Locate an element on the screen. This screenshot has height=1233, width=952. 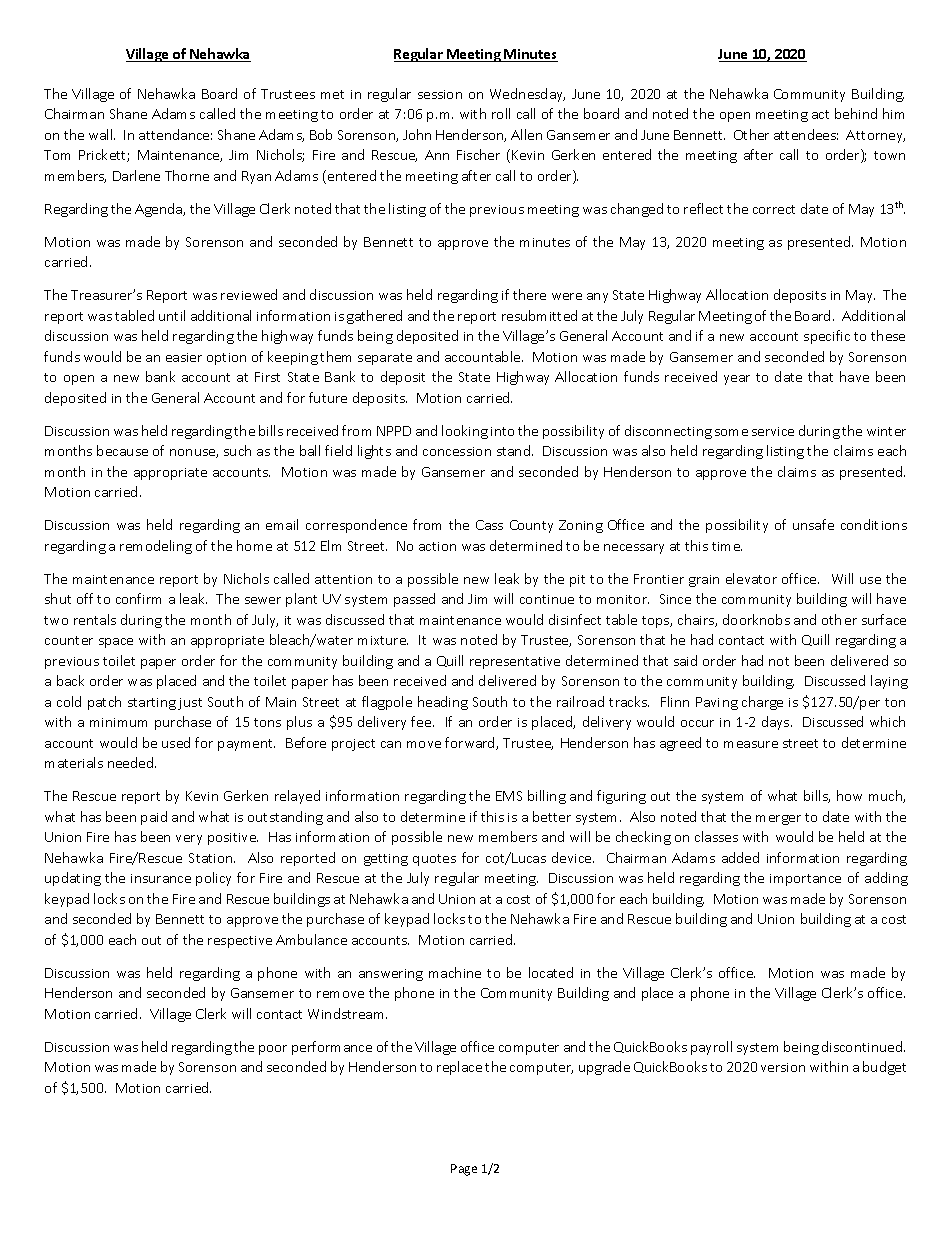
remodeling is located at coordinates (156, 547).
